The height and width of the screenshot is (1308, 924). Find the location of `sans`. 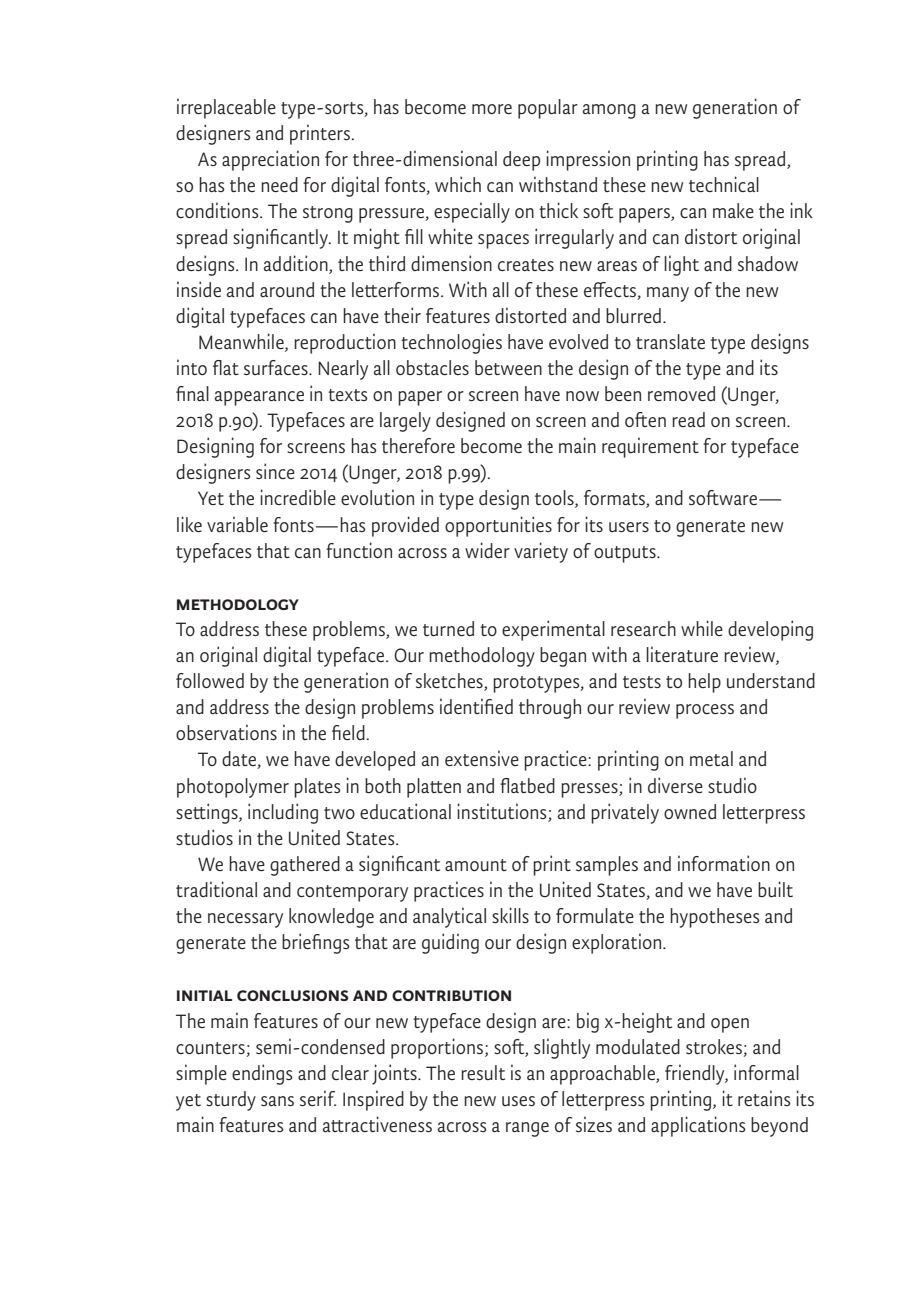

sans is located at coordinates (277, 1101).
